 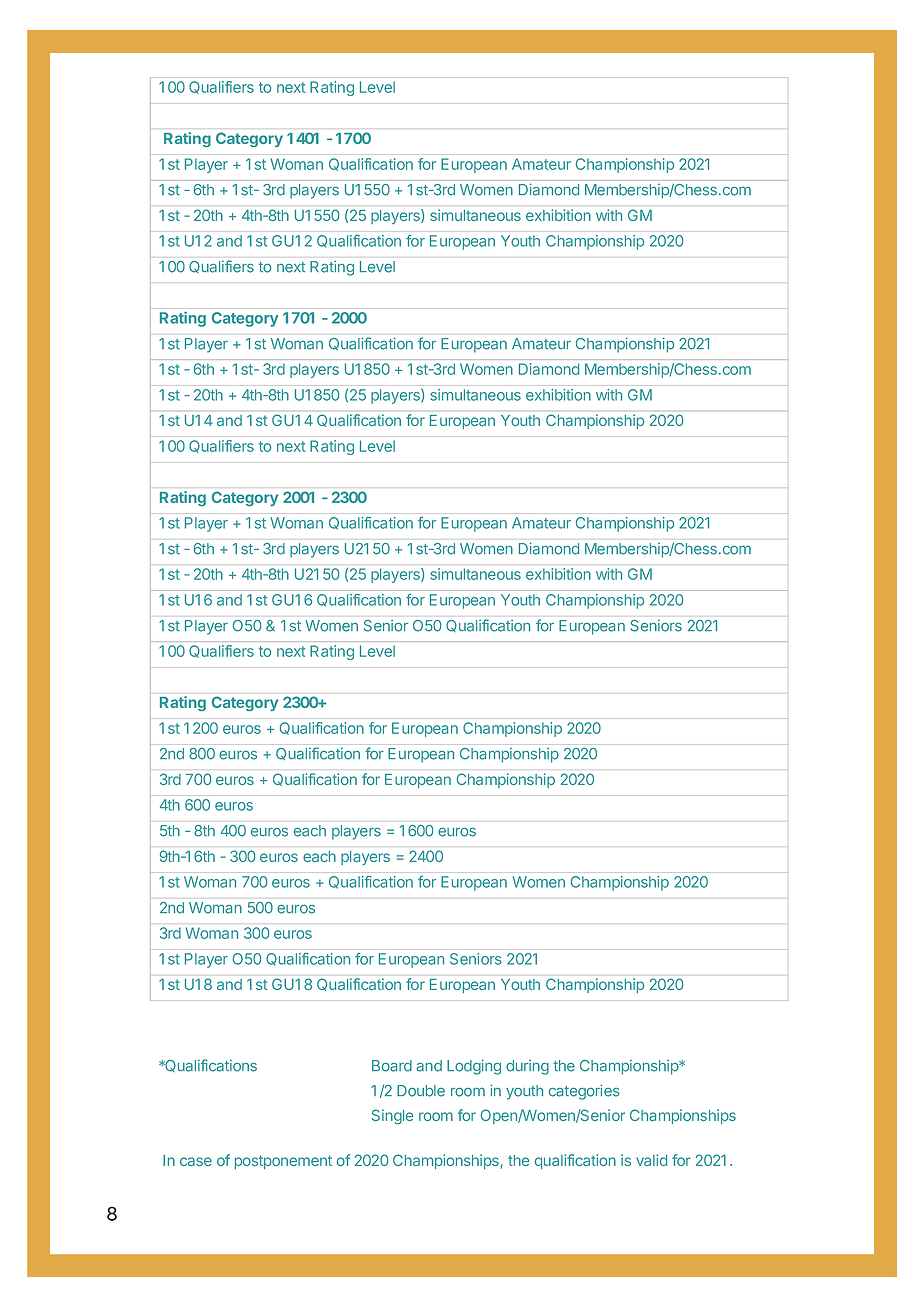 I want to click on categories, so click(x=584, y=1092).
